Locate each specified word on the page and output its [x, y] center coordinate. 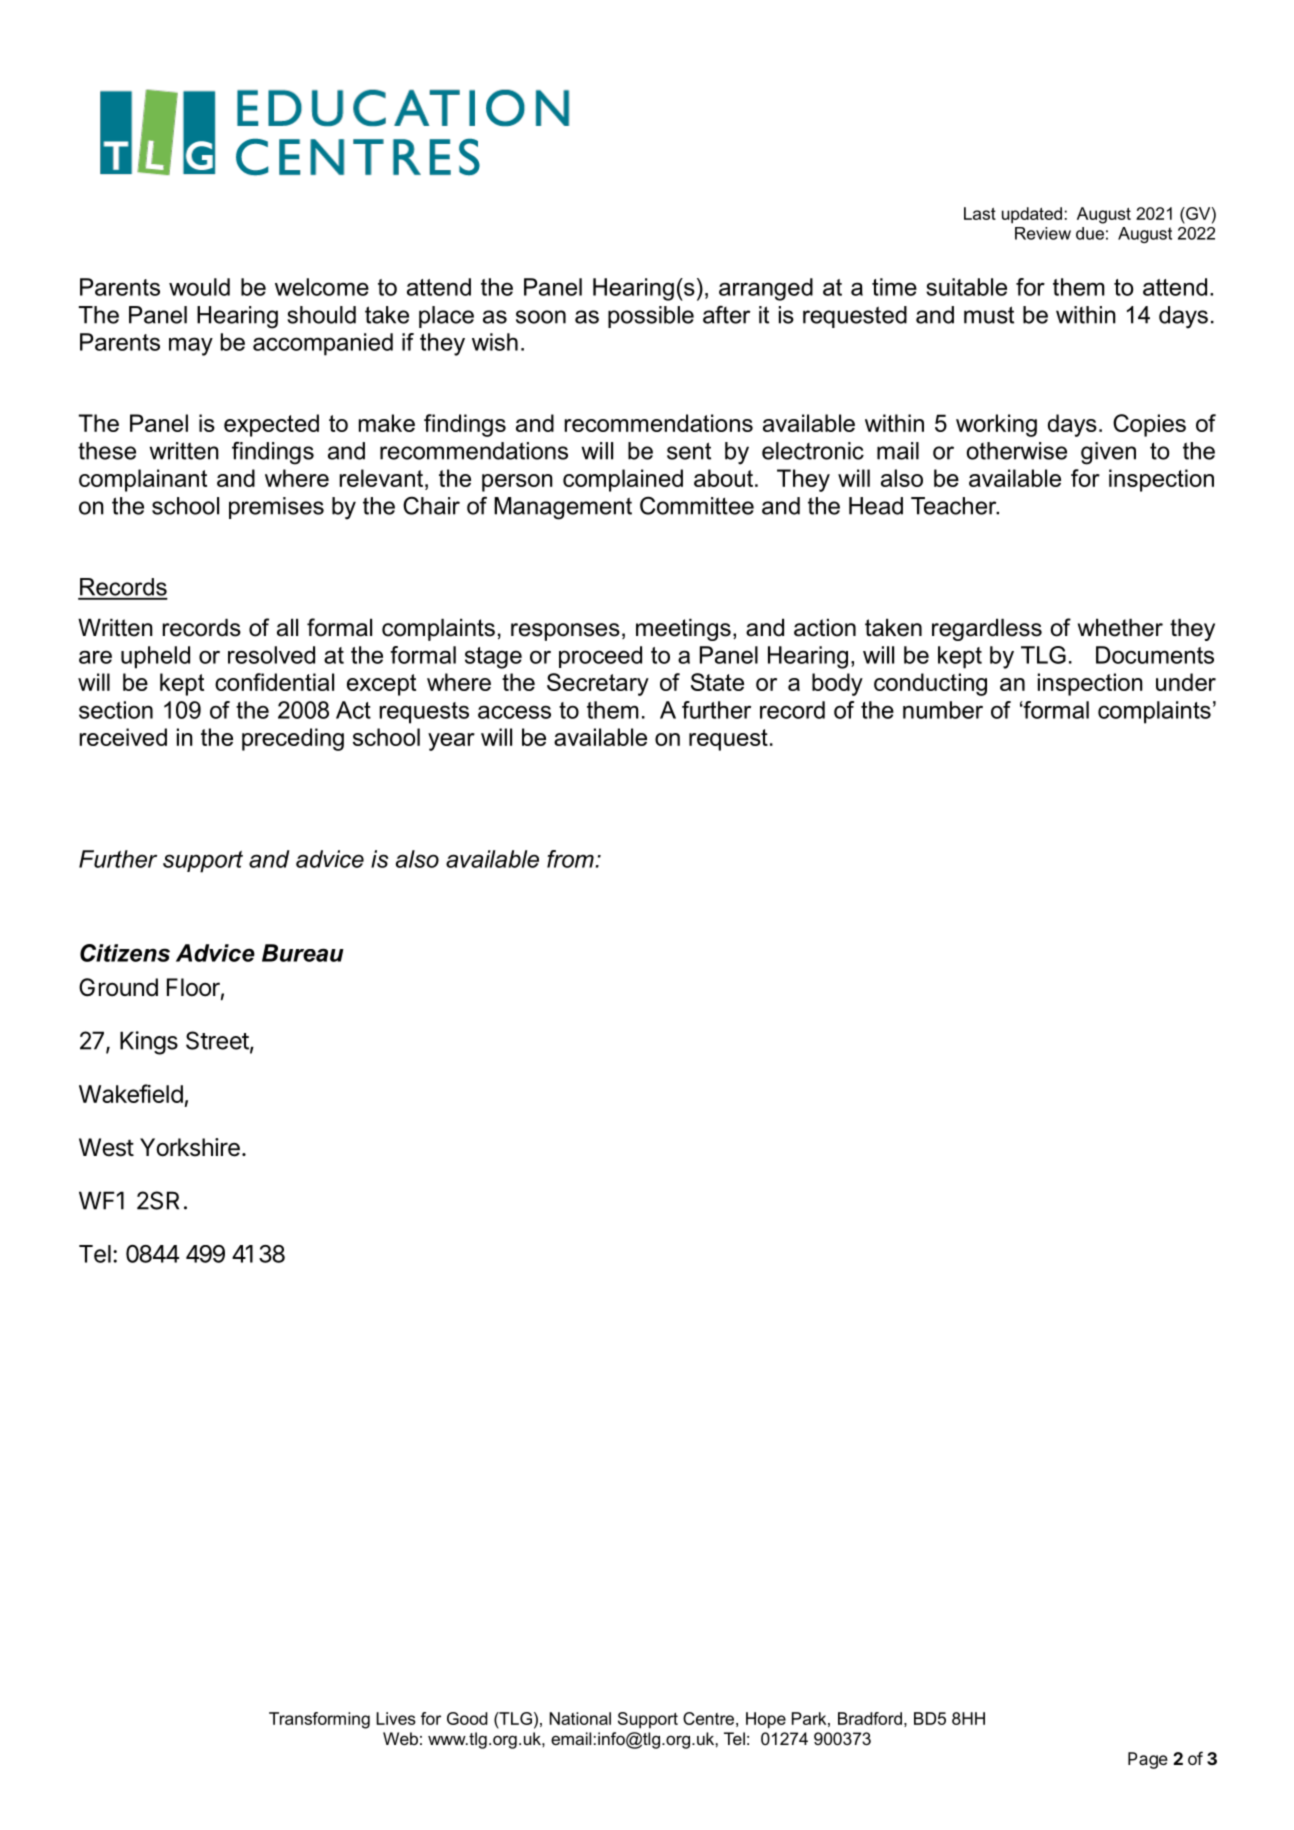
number [943, 710]
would [199, 287]
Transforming [319, 1720]
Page [1148, 1760]
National [580, 1718]
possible [651, 317]
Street [217, 1040]
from [570, 859]
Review [1043, 233]
